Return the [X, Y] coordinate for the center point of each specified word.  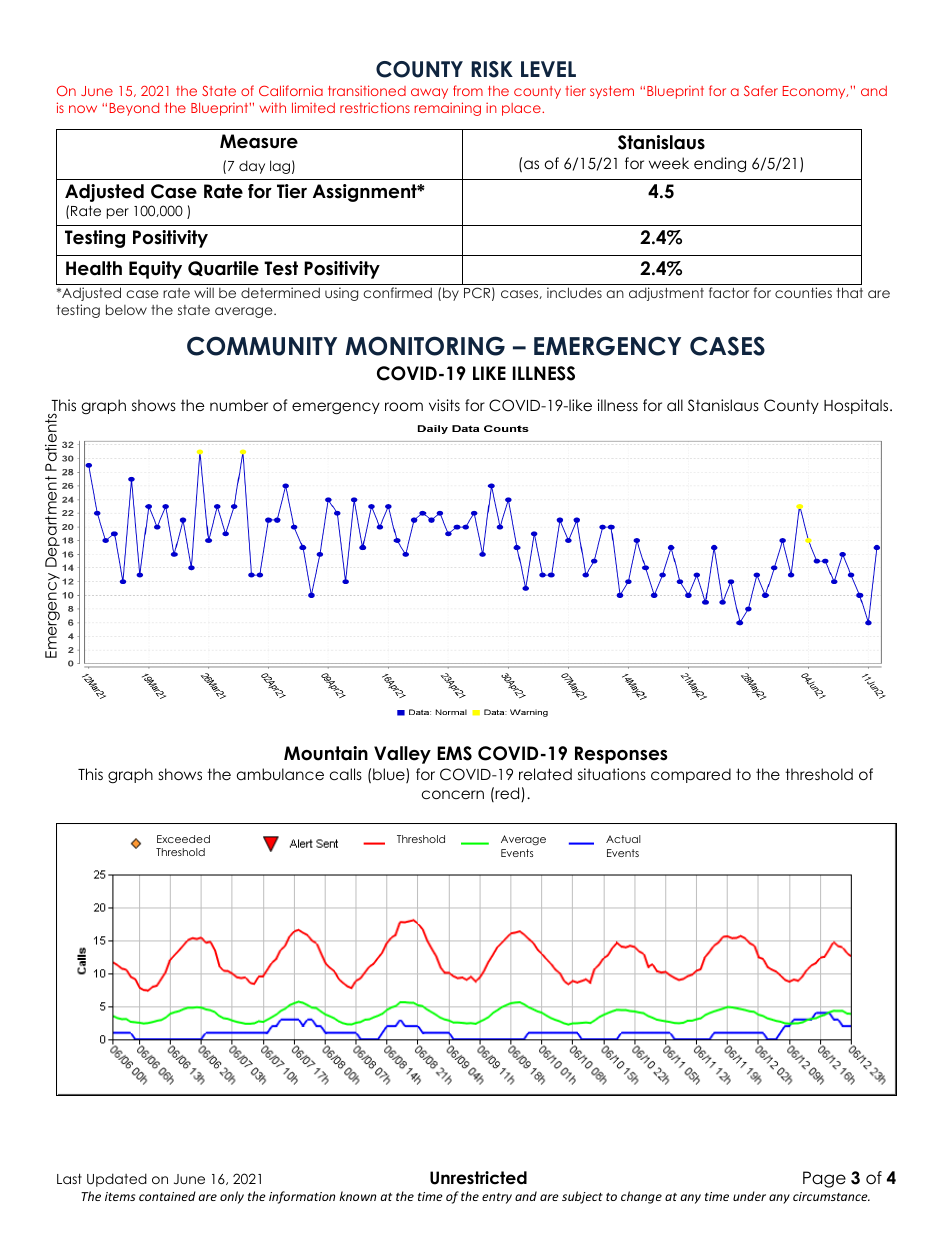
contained [167, 1196]
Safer [761, 90]
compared [691, 775]
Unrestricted [478, 1178]
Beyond [134, 109]
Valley [402, 755]
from [468, 90]
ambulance [280, 774]
